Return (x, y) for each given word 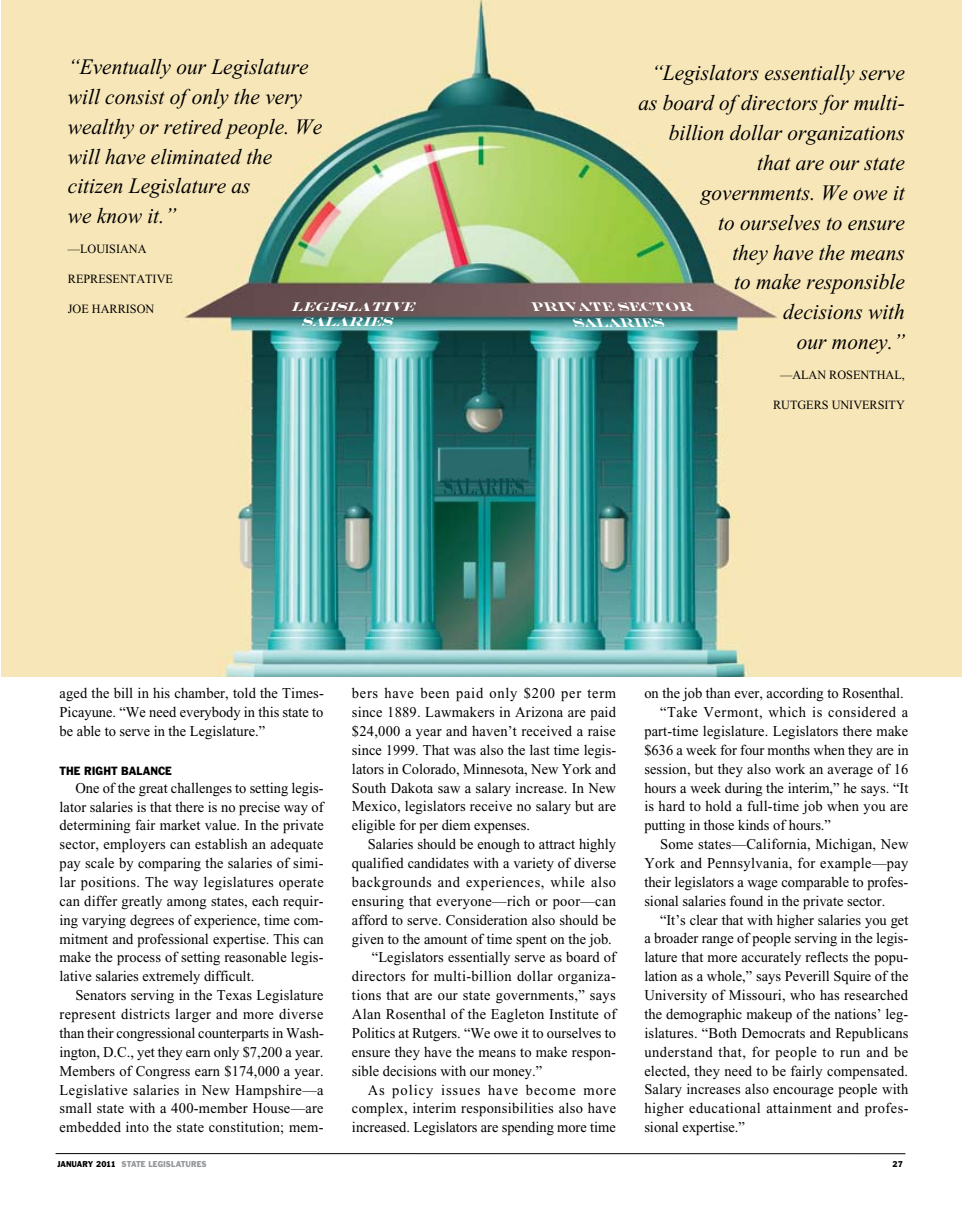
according (795, 694)
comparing (169, 864)
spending (528, 1128)
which (787, 711)
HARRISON (123, 308)
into (137, 1126)
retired (193, 127)
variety (533, 864)
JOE (78, 308)
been (435, 692)
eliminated (196, 157)
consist (135, 97)
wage (762, 885)
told (244, 692)
